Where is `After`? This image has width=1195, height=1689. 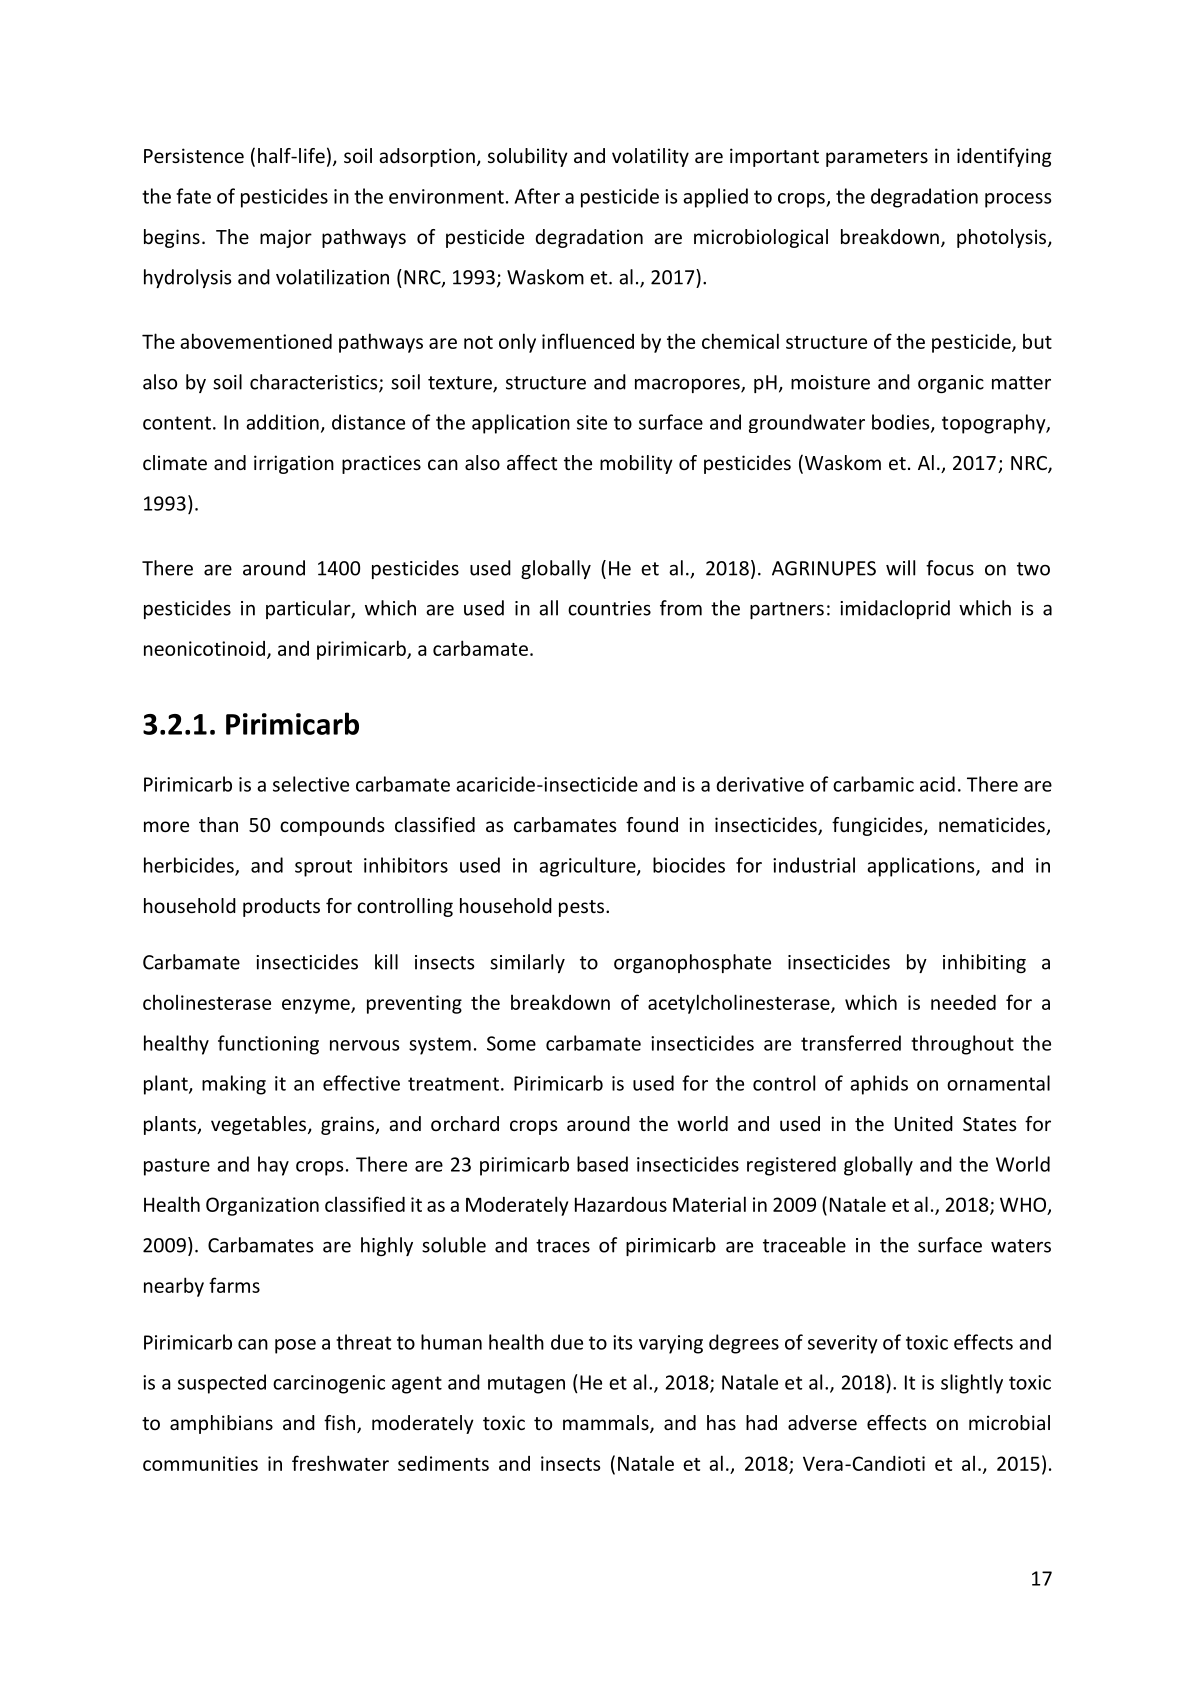
After is located at coordinates (537, 196).
